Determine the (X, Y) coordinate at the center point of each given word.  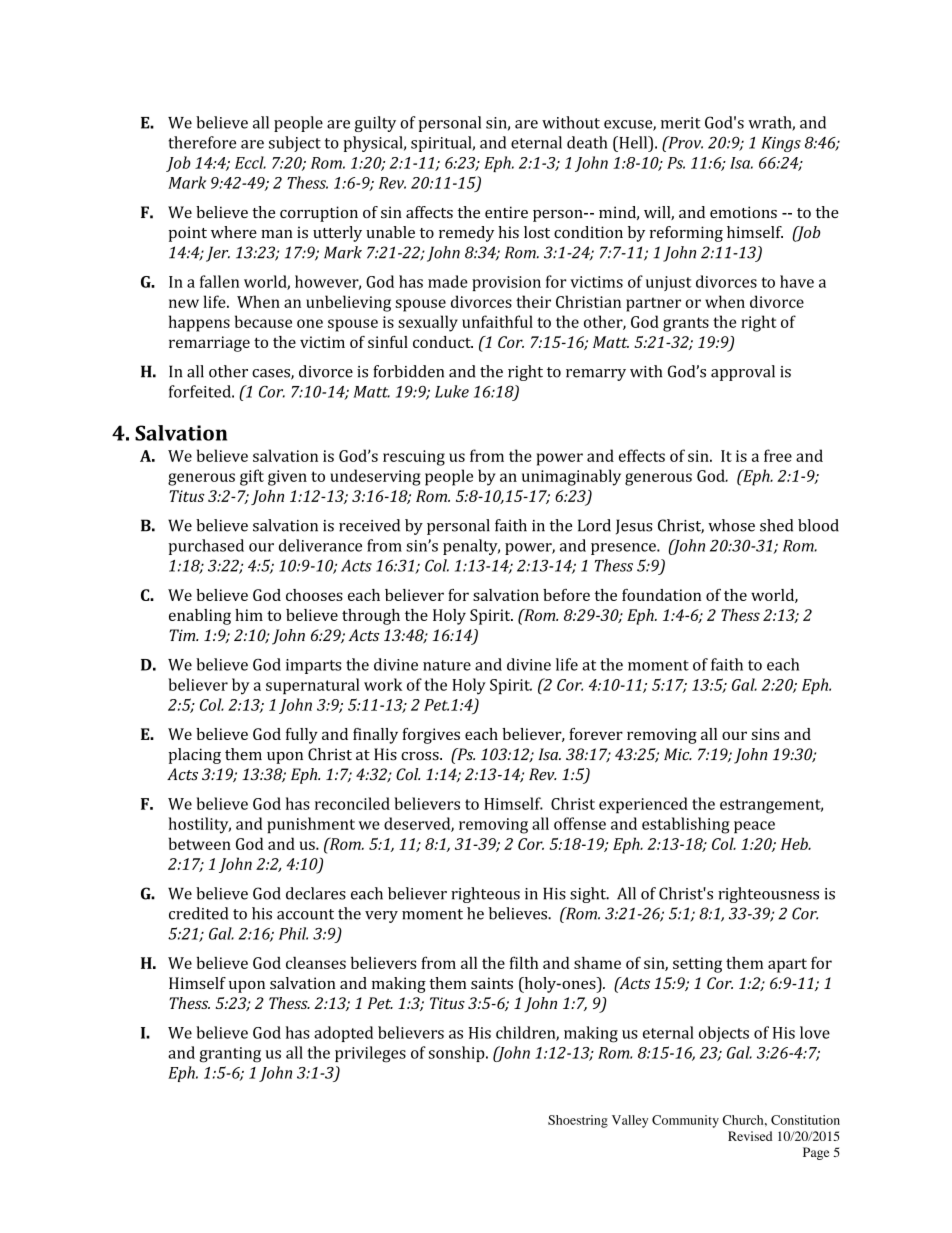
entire (506, 212)
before (566, 595)
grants (686, 324)
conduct (443, 342)
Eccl (250, 162)
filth (524, 962)
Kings (781, 144)
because (263, 321)
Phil (293, 933)
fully (302, 736)
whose (731, 525)
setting (697, 965)
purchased (206, 547)
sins (765, 734)
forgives (431, 736)
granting (230, 1055)
